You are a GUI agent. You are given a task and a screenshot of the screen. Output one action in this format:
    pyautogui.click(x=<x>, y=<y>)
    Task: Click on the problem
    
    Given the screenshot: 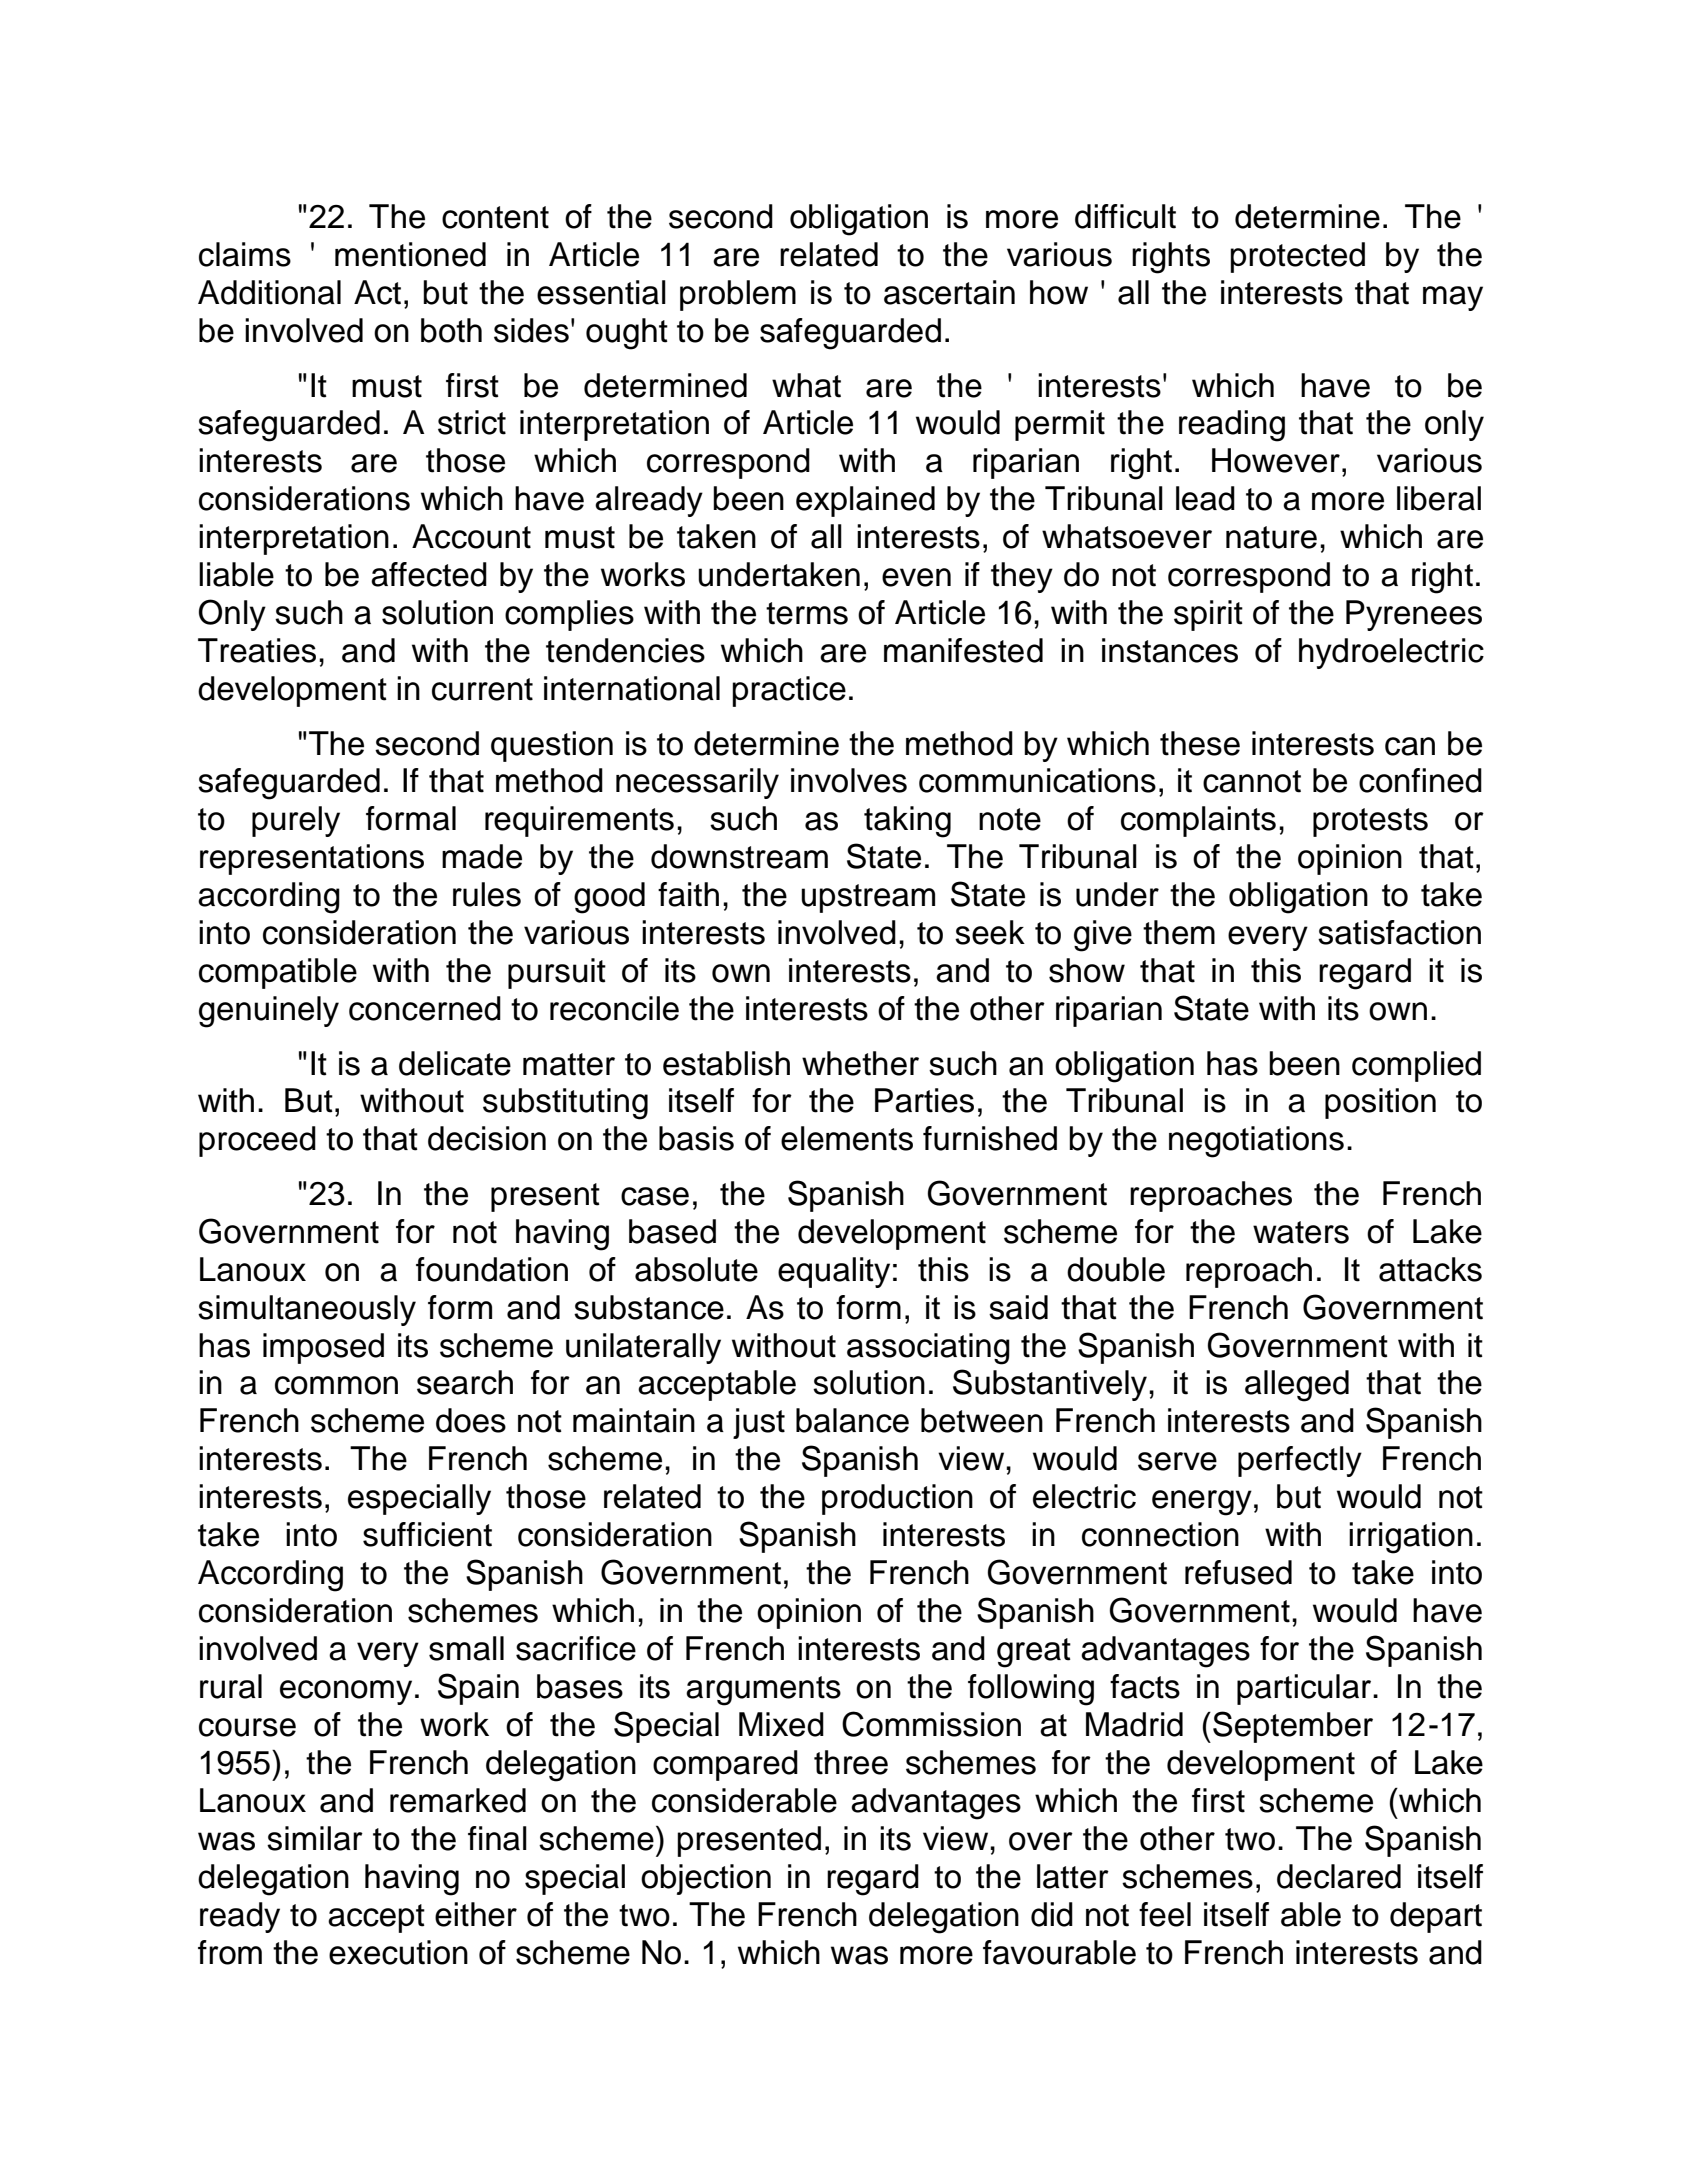 What is the action you would take?
    pyautogui.click(x=738, y=295)
